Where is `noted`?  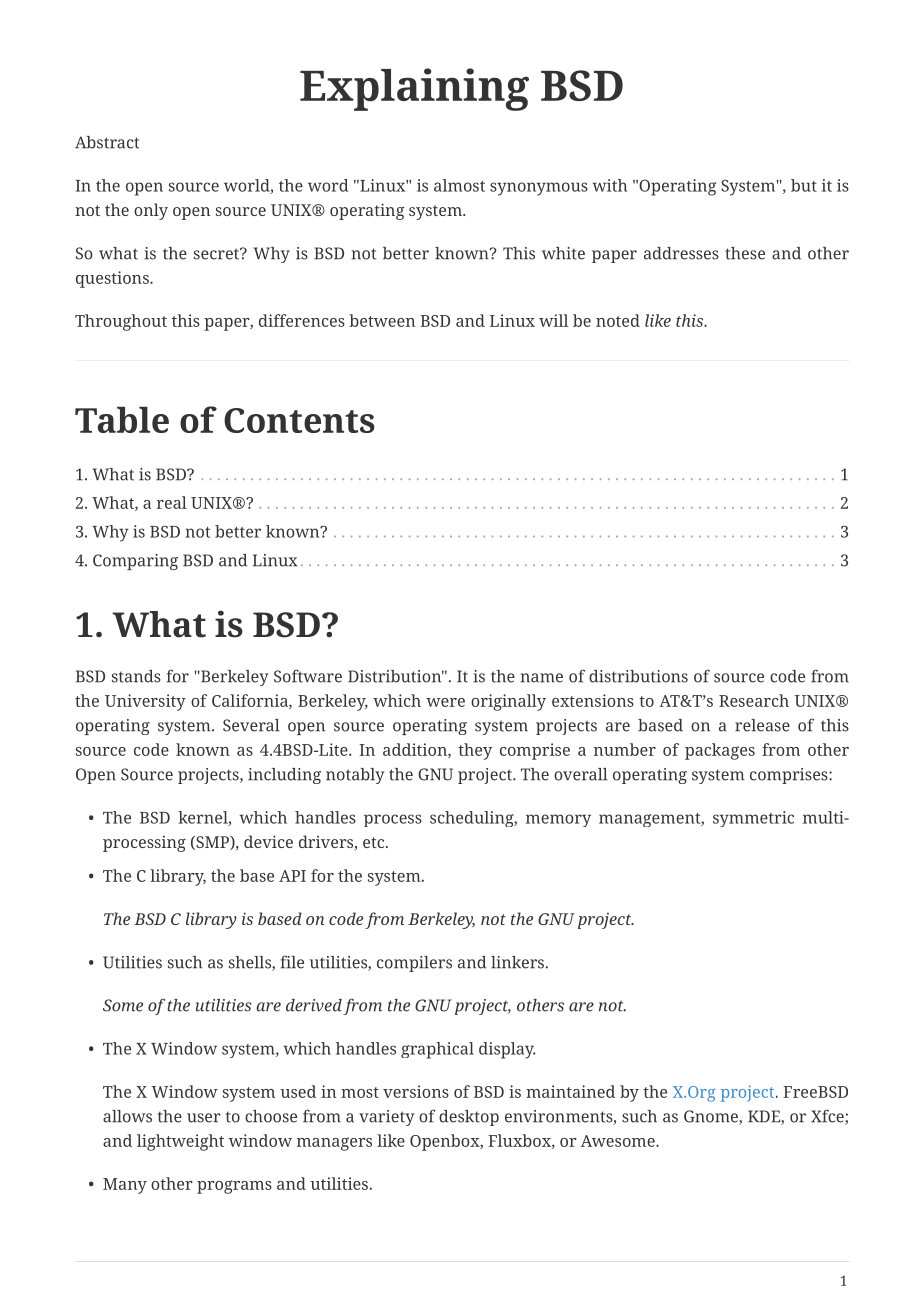
noted is located at coordinates (618, 320).
